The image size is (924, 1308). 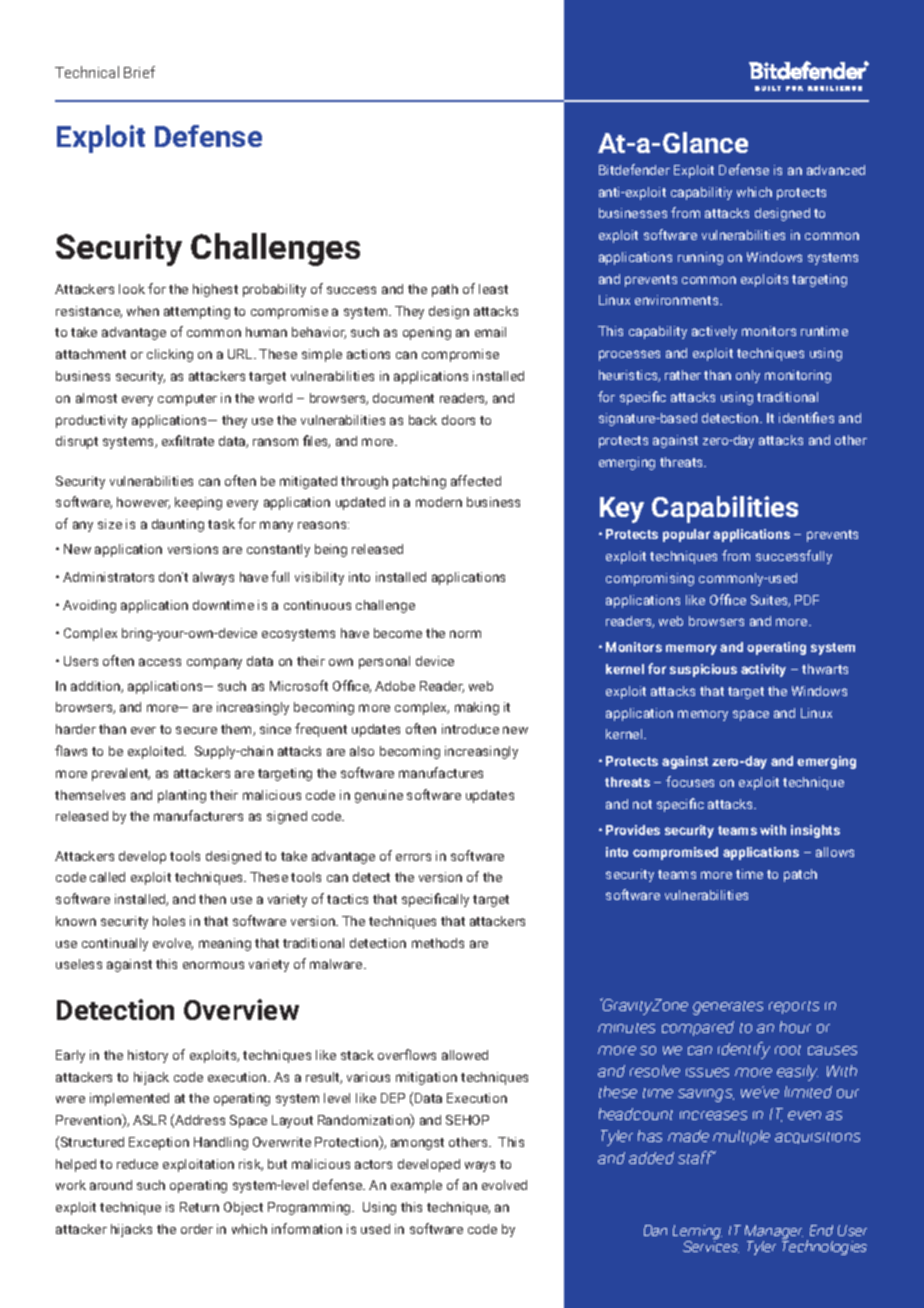 I want to click on example, so click(x=416, y=1186).
